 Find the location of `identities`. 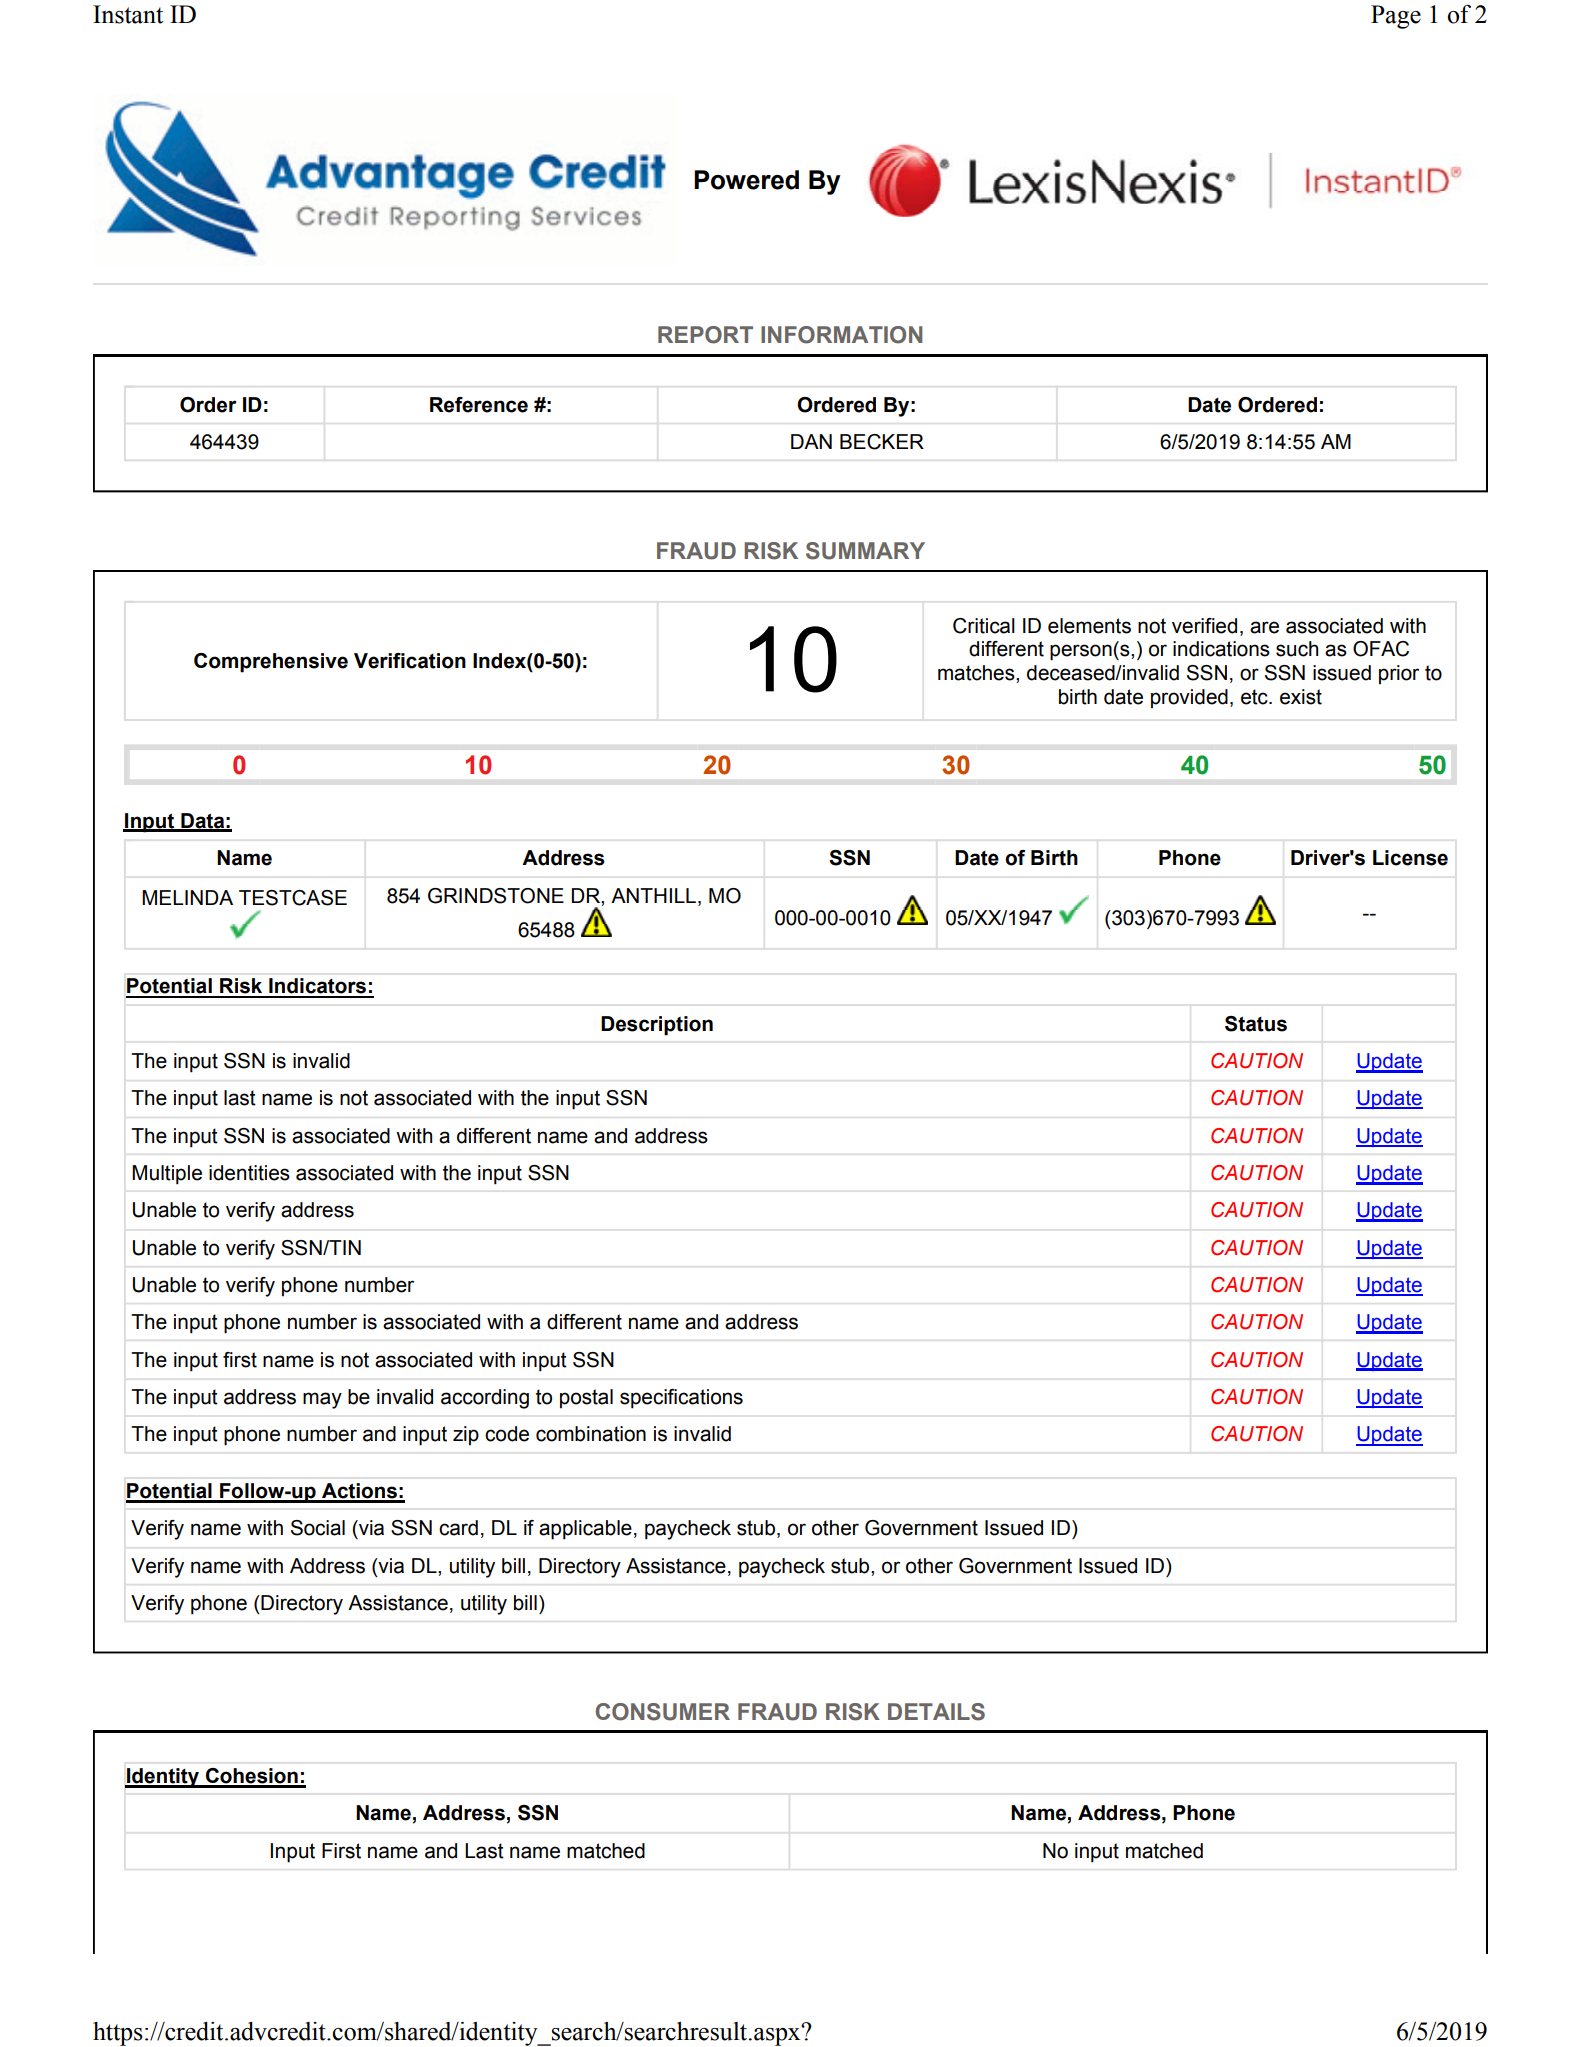

identities is located at coordinates (249, 1173).
